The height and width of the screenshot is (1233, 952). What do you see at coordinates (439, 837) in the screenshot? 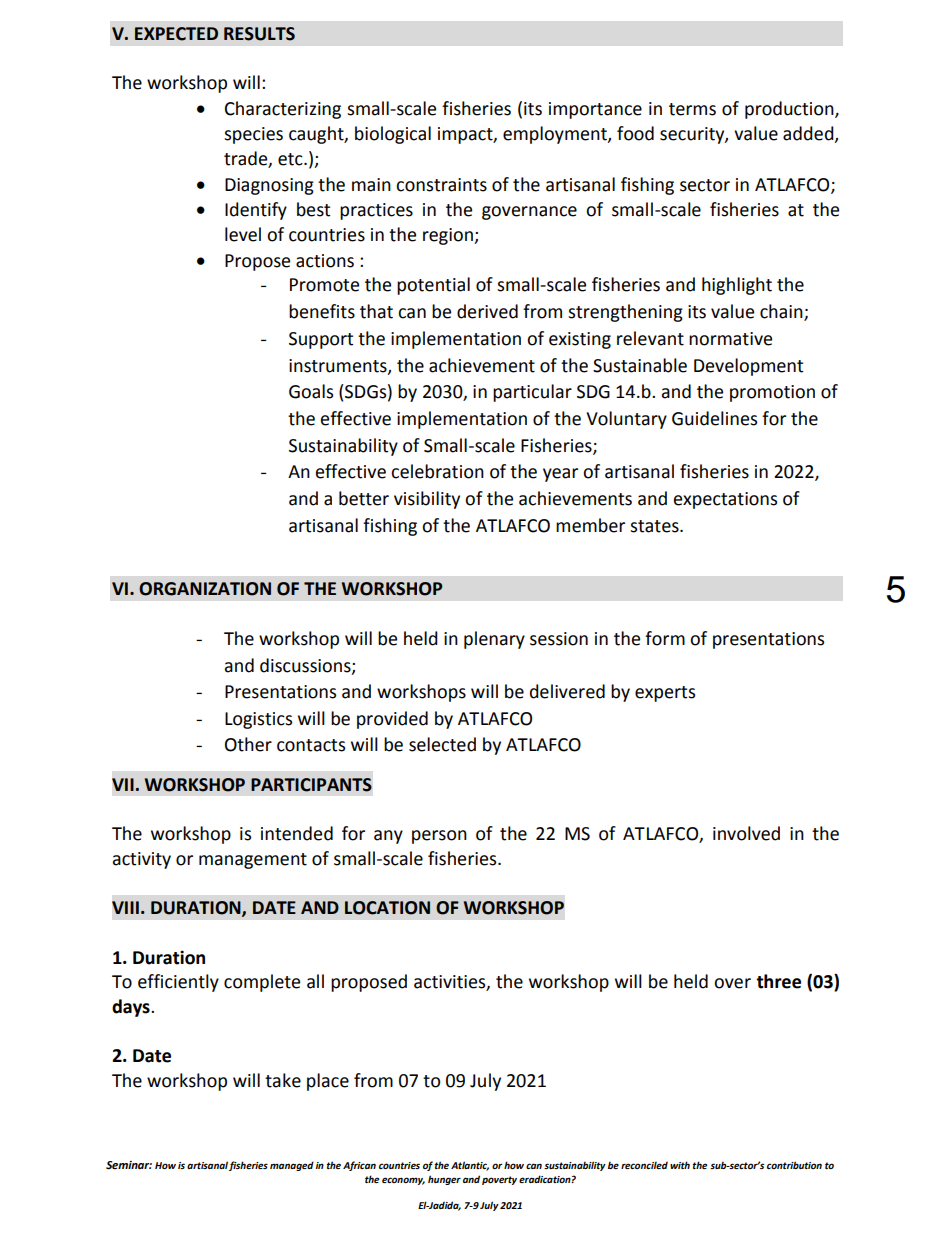
I see `person` at bounding box center [439, 837].
